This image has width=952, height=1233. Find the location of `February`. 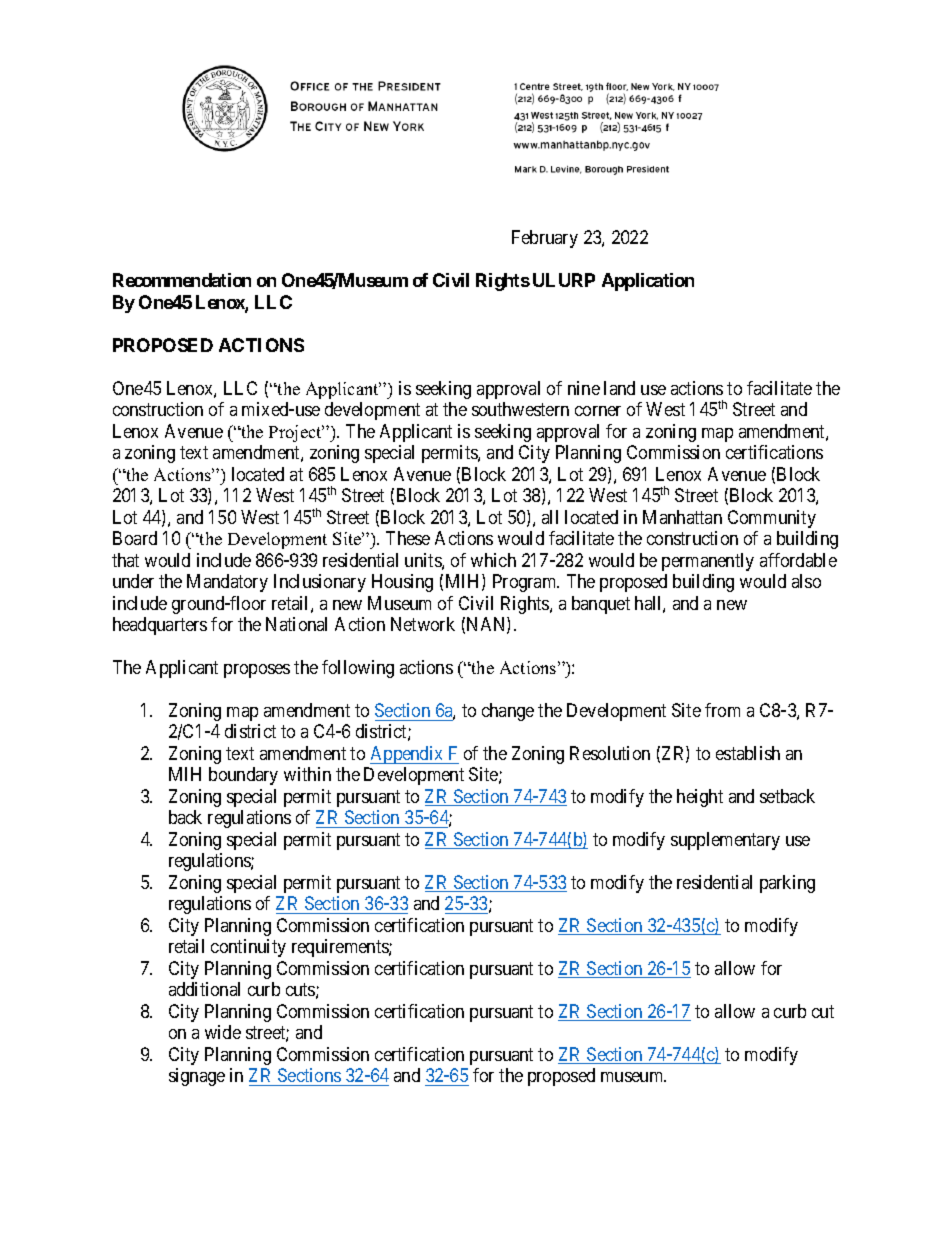

February is located at coordinates (545, 239).
